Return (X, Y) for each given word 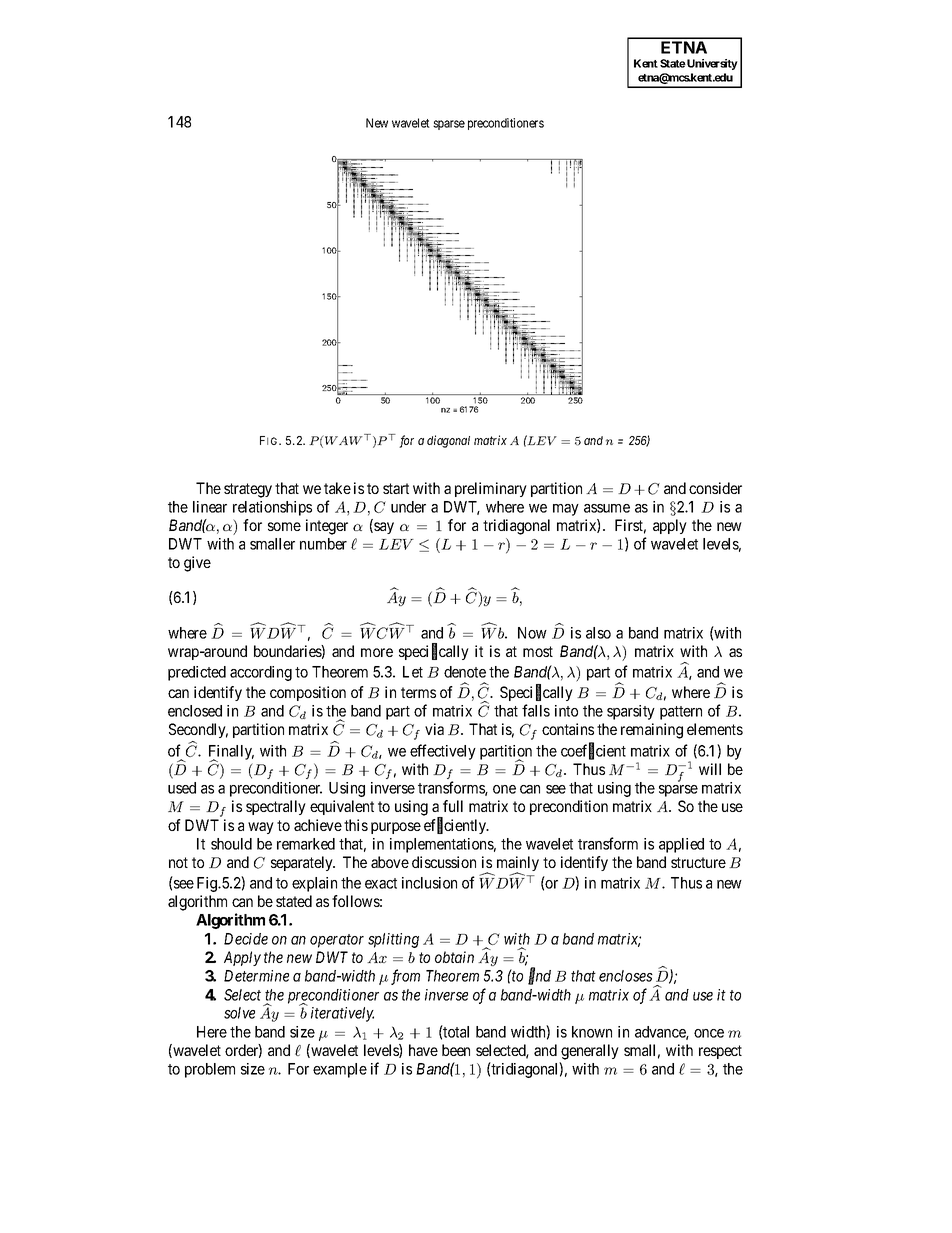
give (197, 564)
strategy (248, 490)
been (456, 1050)
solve (239, 1013)
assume (607, 508)
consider (715, 488)
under (408, 507)
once (709, 1033)
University (711, 64)
